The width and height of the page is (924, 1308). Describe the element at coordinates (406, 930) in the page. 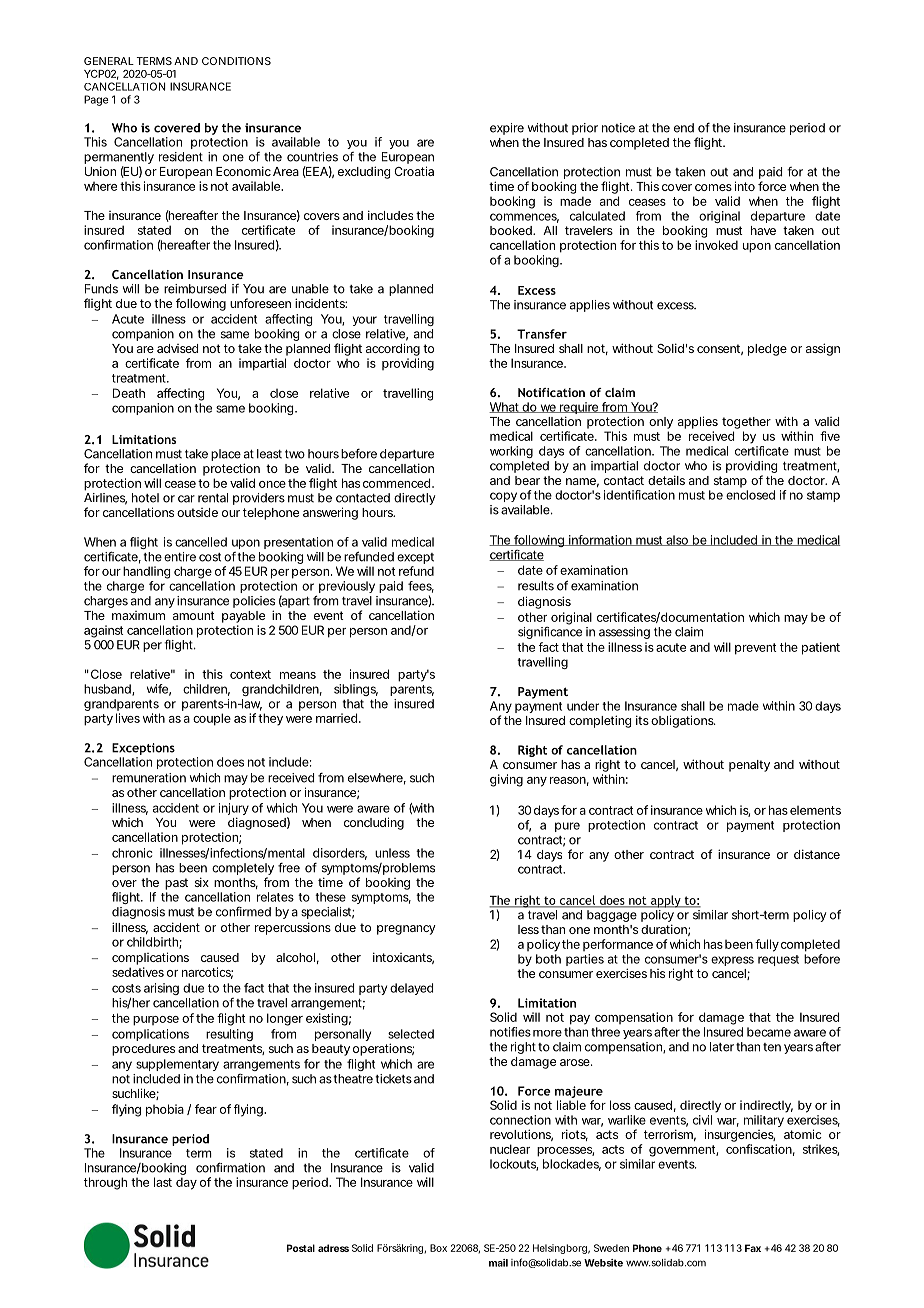

I see `pregnancy` at that location.
